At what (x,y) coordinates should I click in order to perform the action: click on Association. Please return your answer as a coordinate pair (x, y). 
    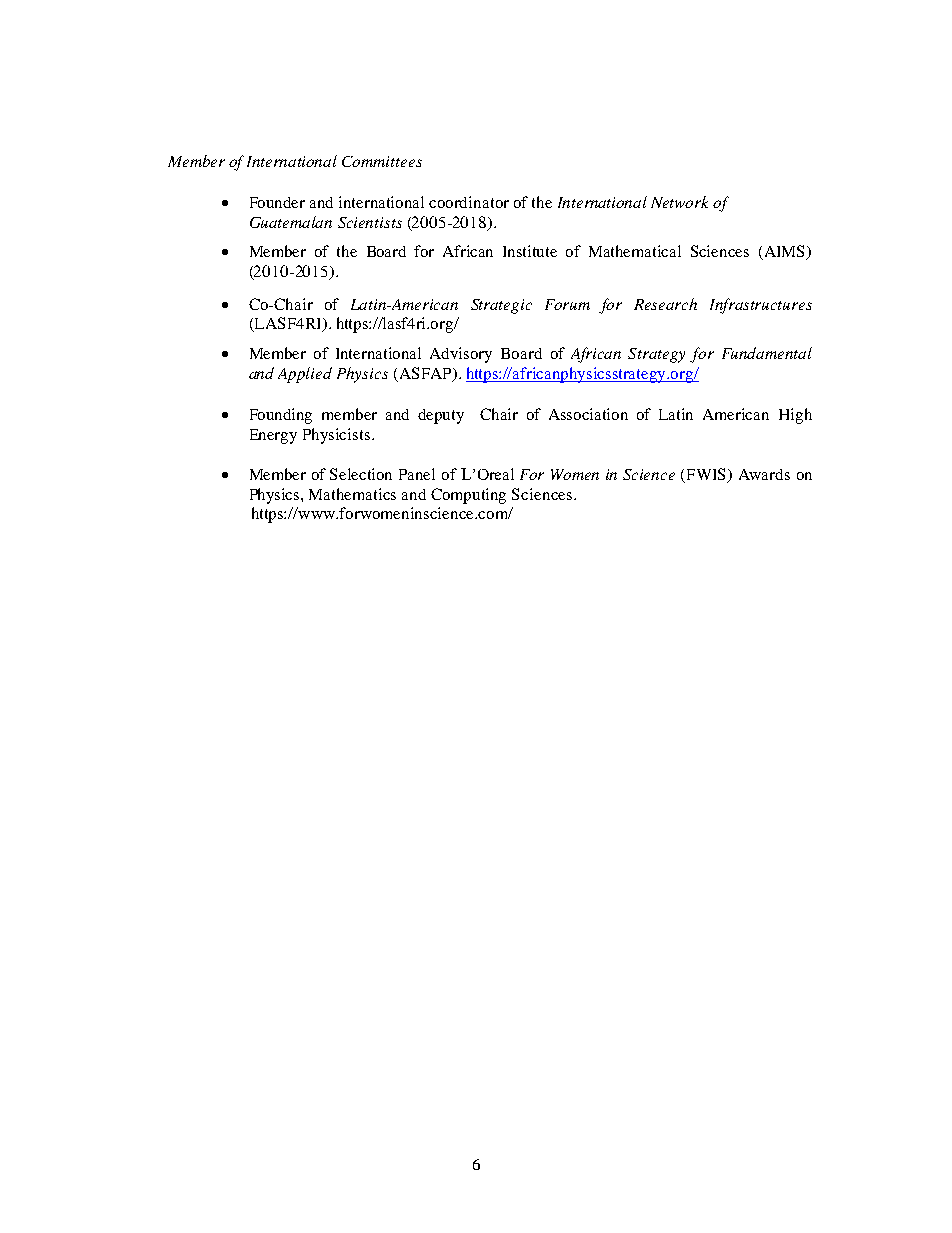
    Looking at the image, I should click on (588, 414).
